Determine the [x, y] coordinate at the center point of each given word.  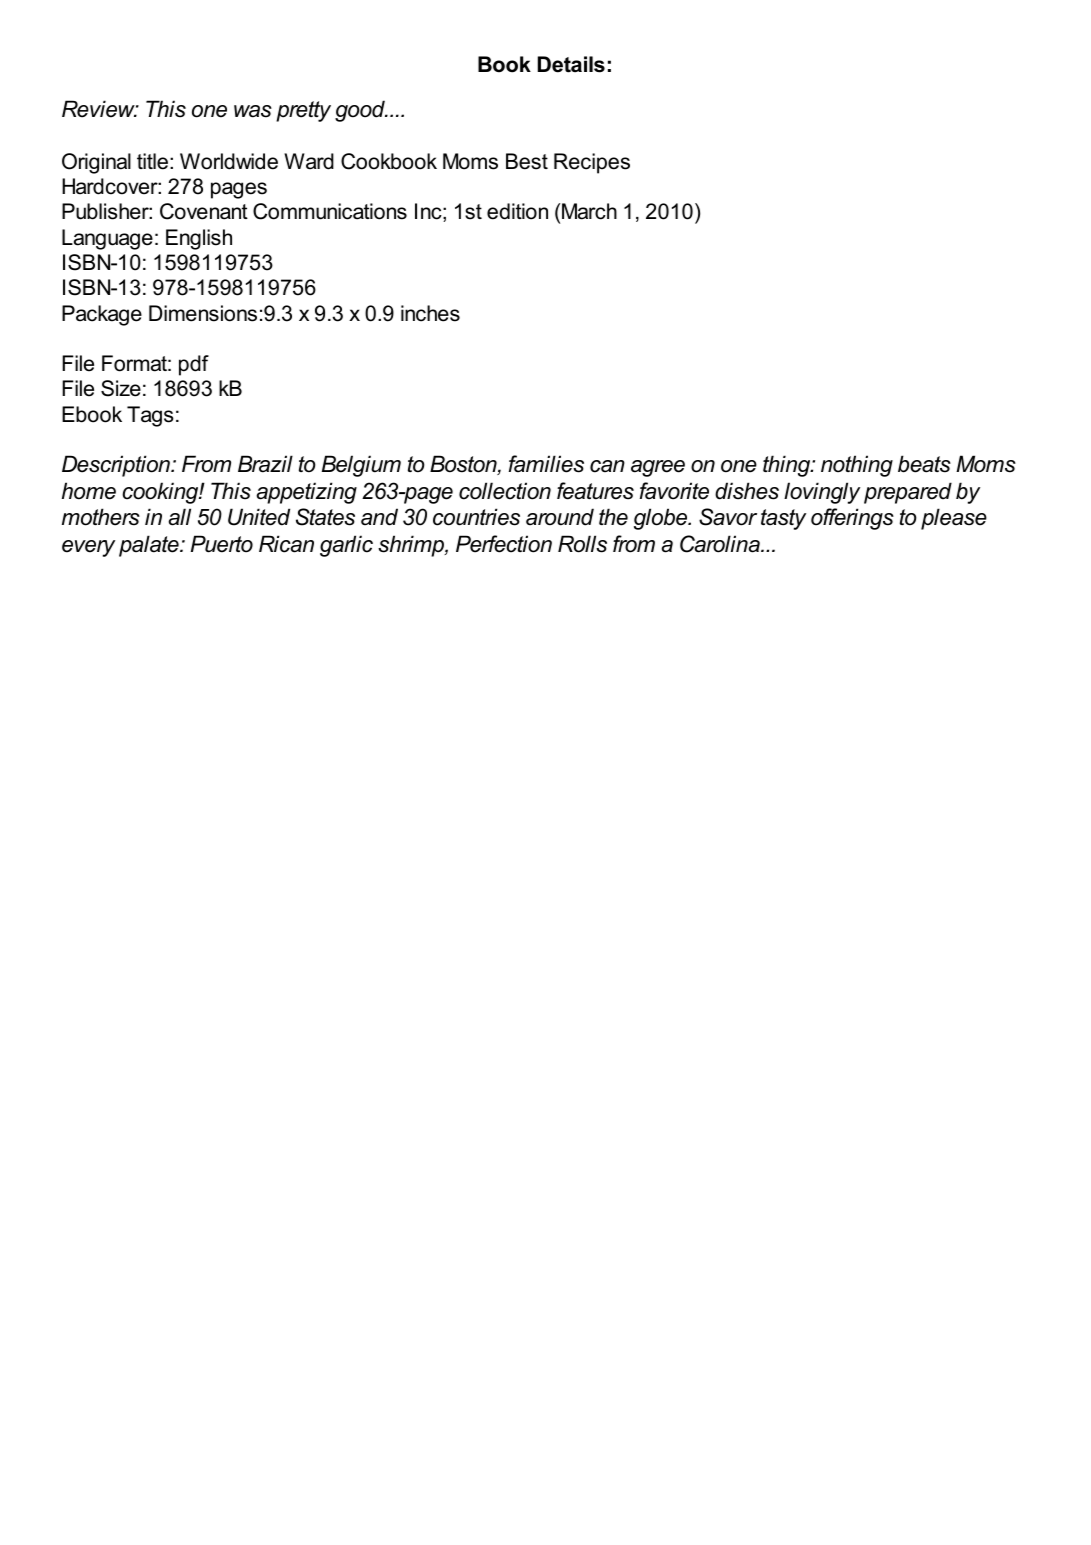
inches [430, 313]
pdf [194, 365]
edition [517, 211]
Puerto [222, 544]
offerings [852, 519]
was [253, 111]
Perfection [504, 544]
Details [571, 64]
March [589, 211]
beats [924, 464]
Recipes [592, 163]
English [199, 239]
